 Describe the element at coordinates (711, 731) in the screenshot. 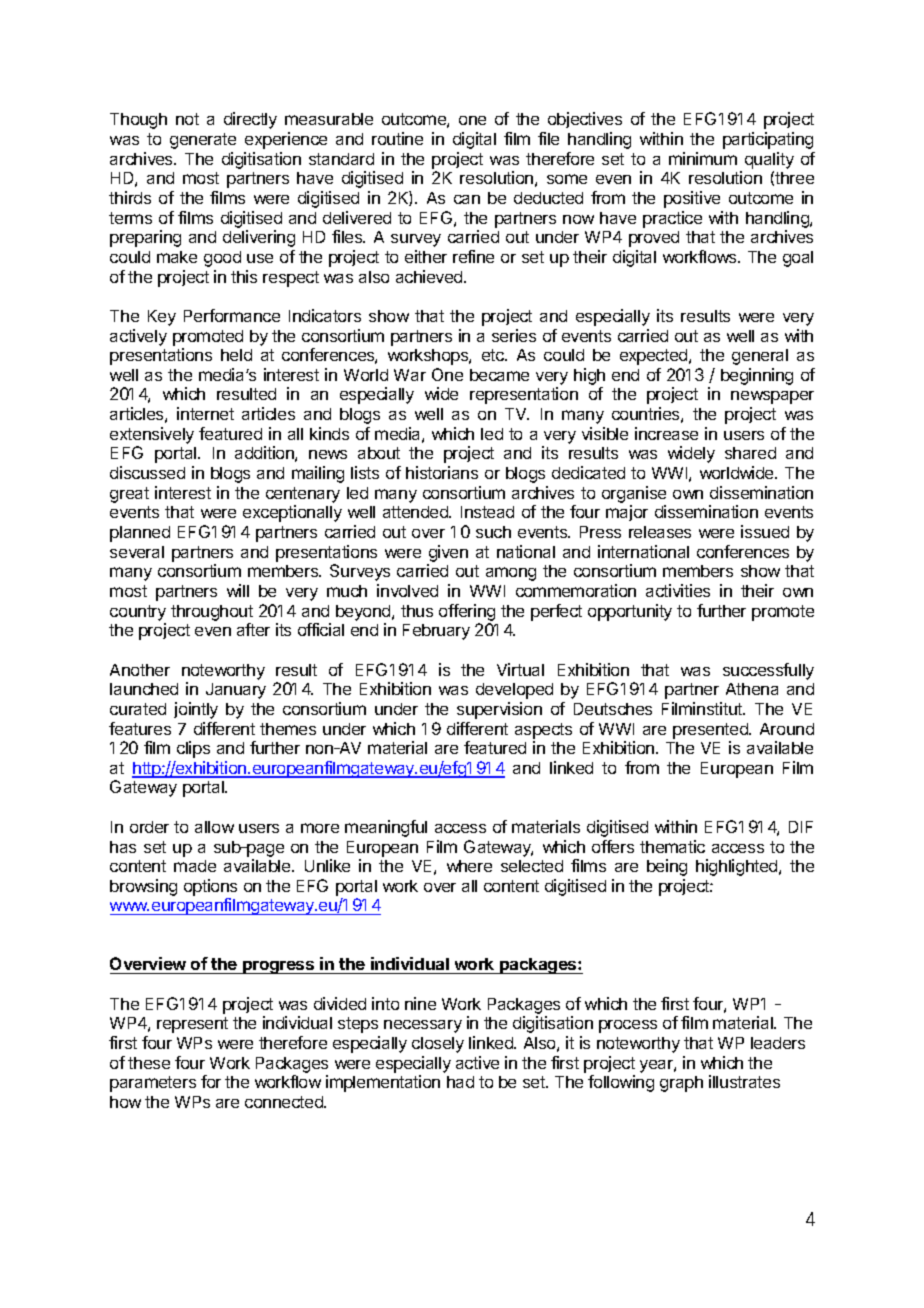

I see `presented` at that location.
